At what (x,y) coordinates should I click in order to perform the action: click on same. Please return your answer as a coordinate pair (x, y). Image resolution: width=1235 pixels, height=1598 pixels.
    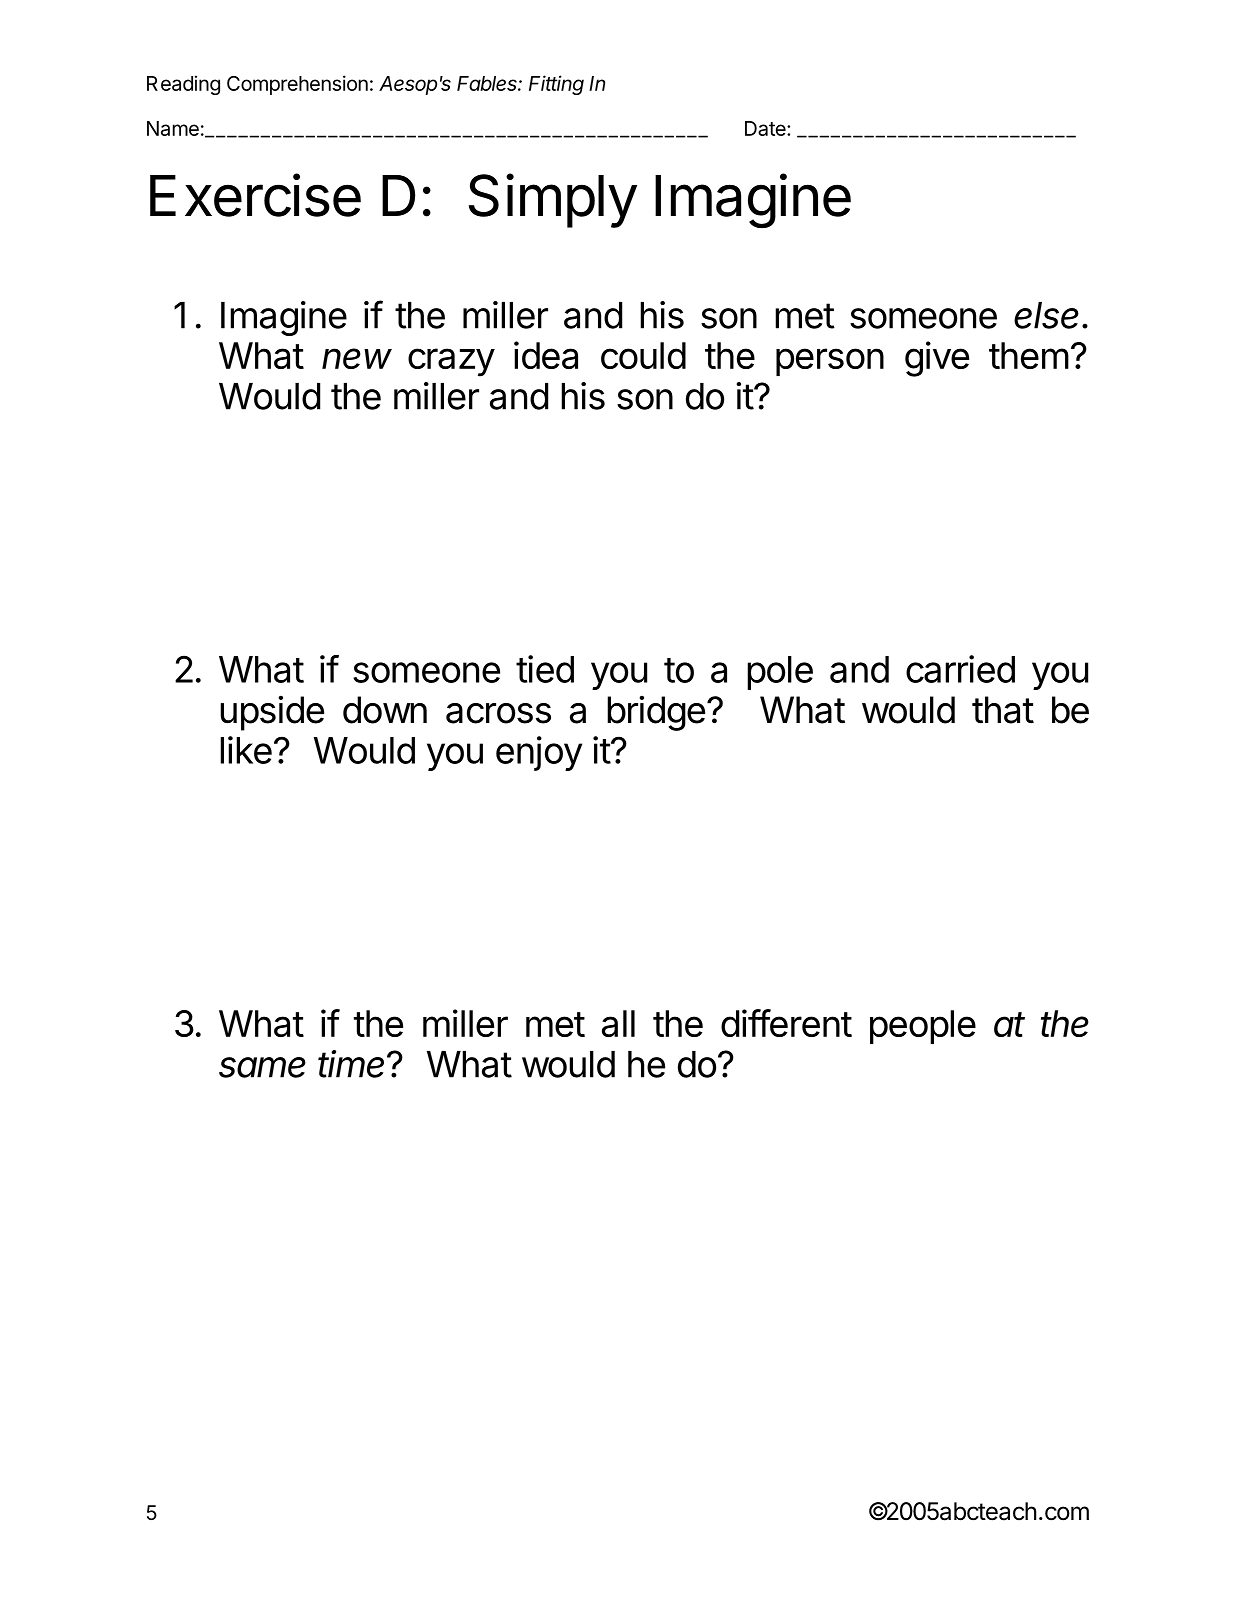
    Looking at the image, I should click on (262, 1067).
